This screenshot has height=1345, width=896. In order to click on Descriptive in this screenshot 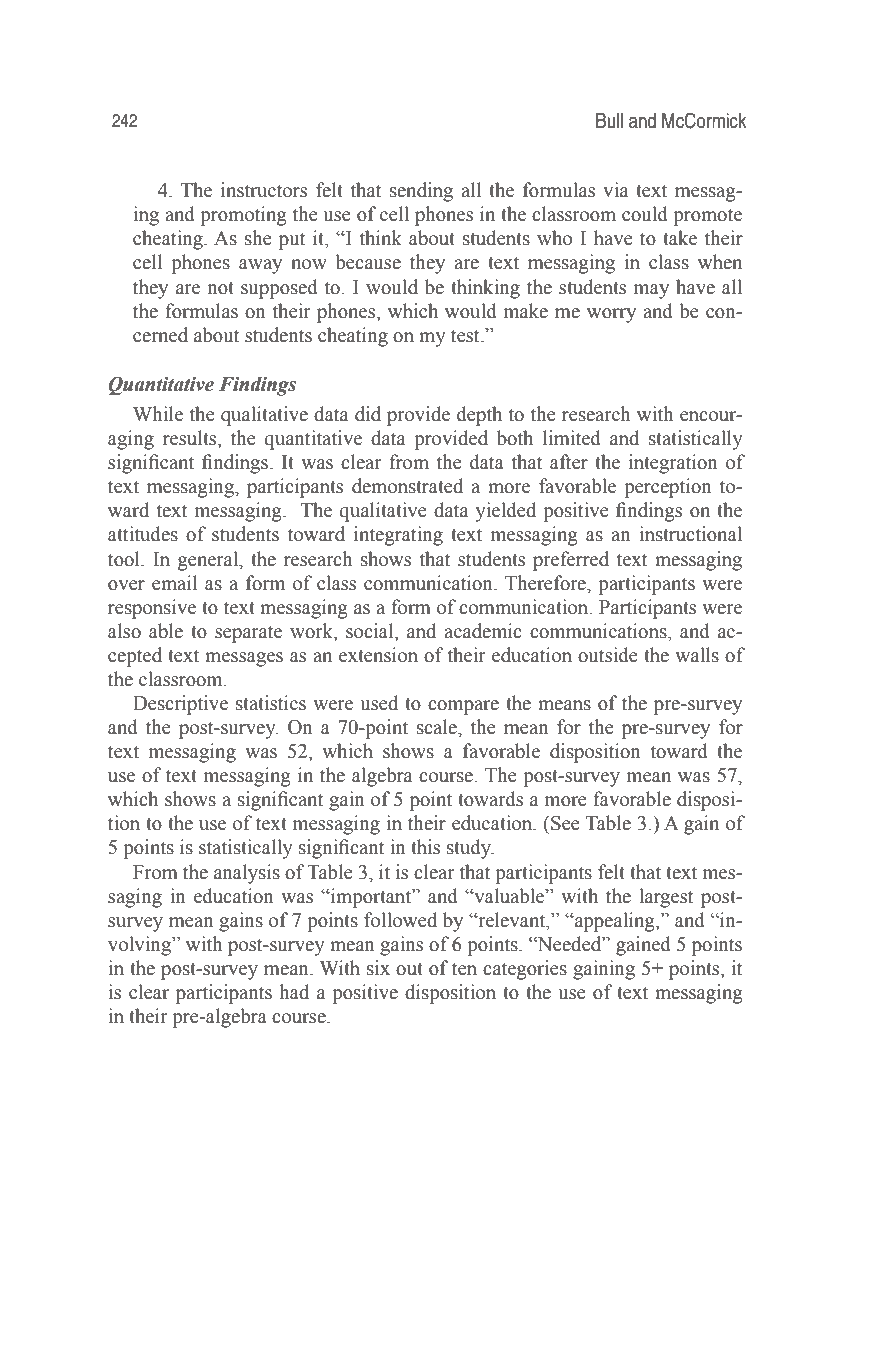, I will do `click(180, 705)`.
